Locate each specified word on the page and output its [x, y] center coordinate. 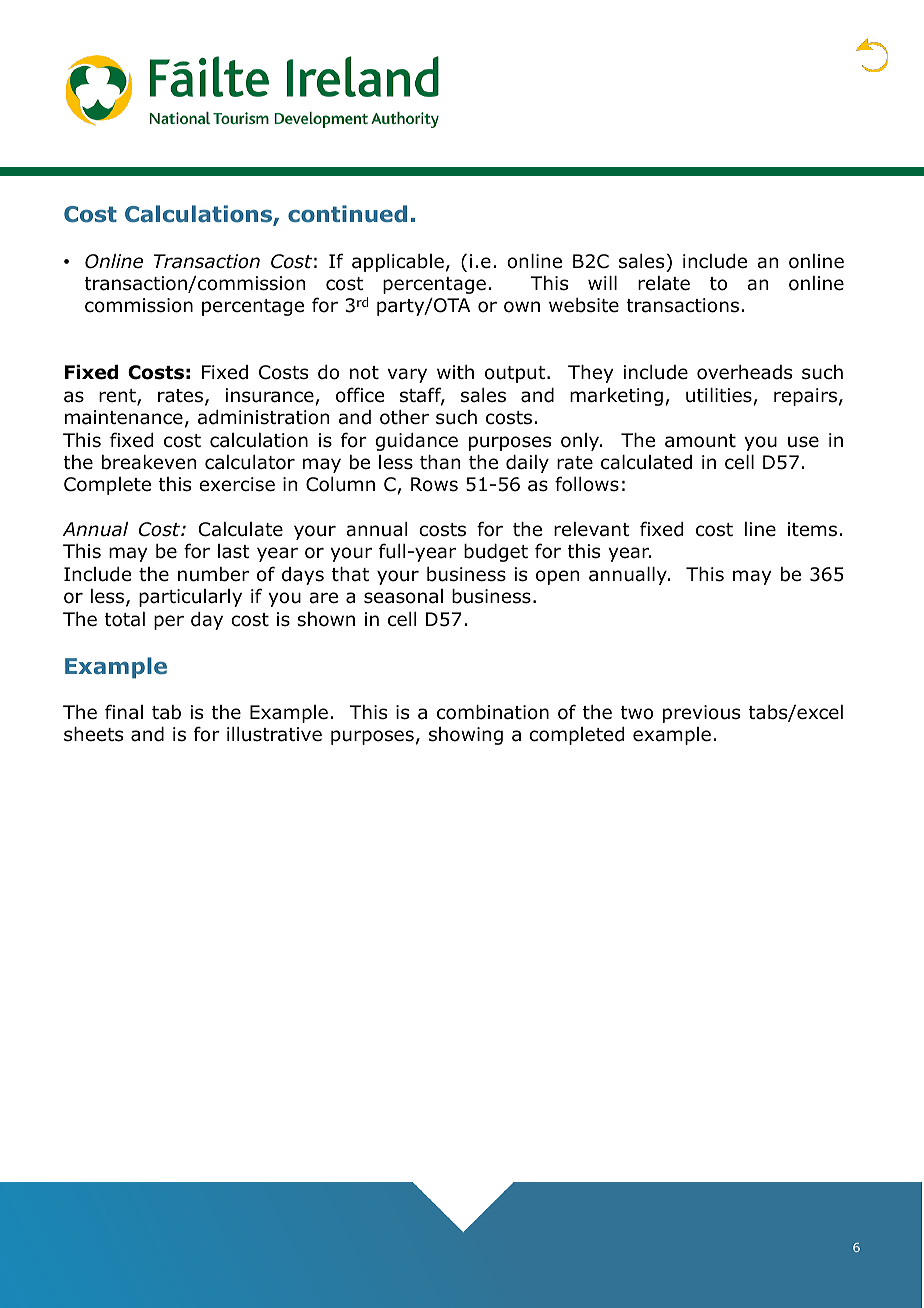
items [812, 529]
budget [496, 553]
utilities [720, 396]
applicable [398, 263]
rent [118, 397]
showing [466, 736]
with [455, 372]
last [234, 551]
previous [701, 714]
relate [664, 283]
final [124, 712]
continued [347, 214]
